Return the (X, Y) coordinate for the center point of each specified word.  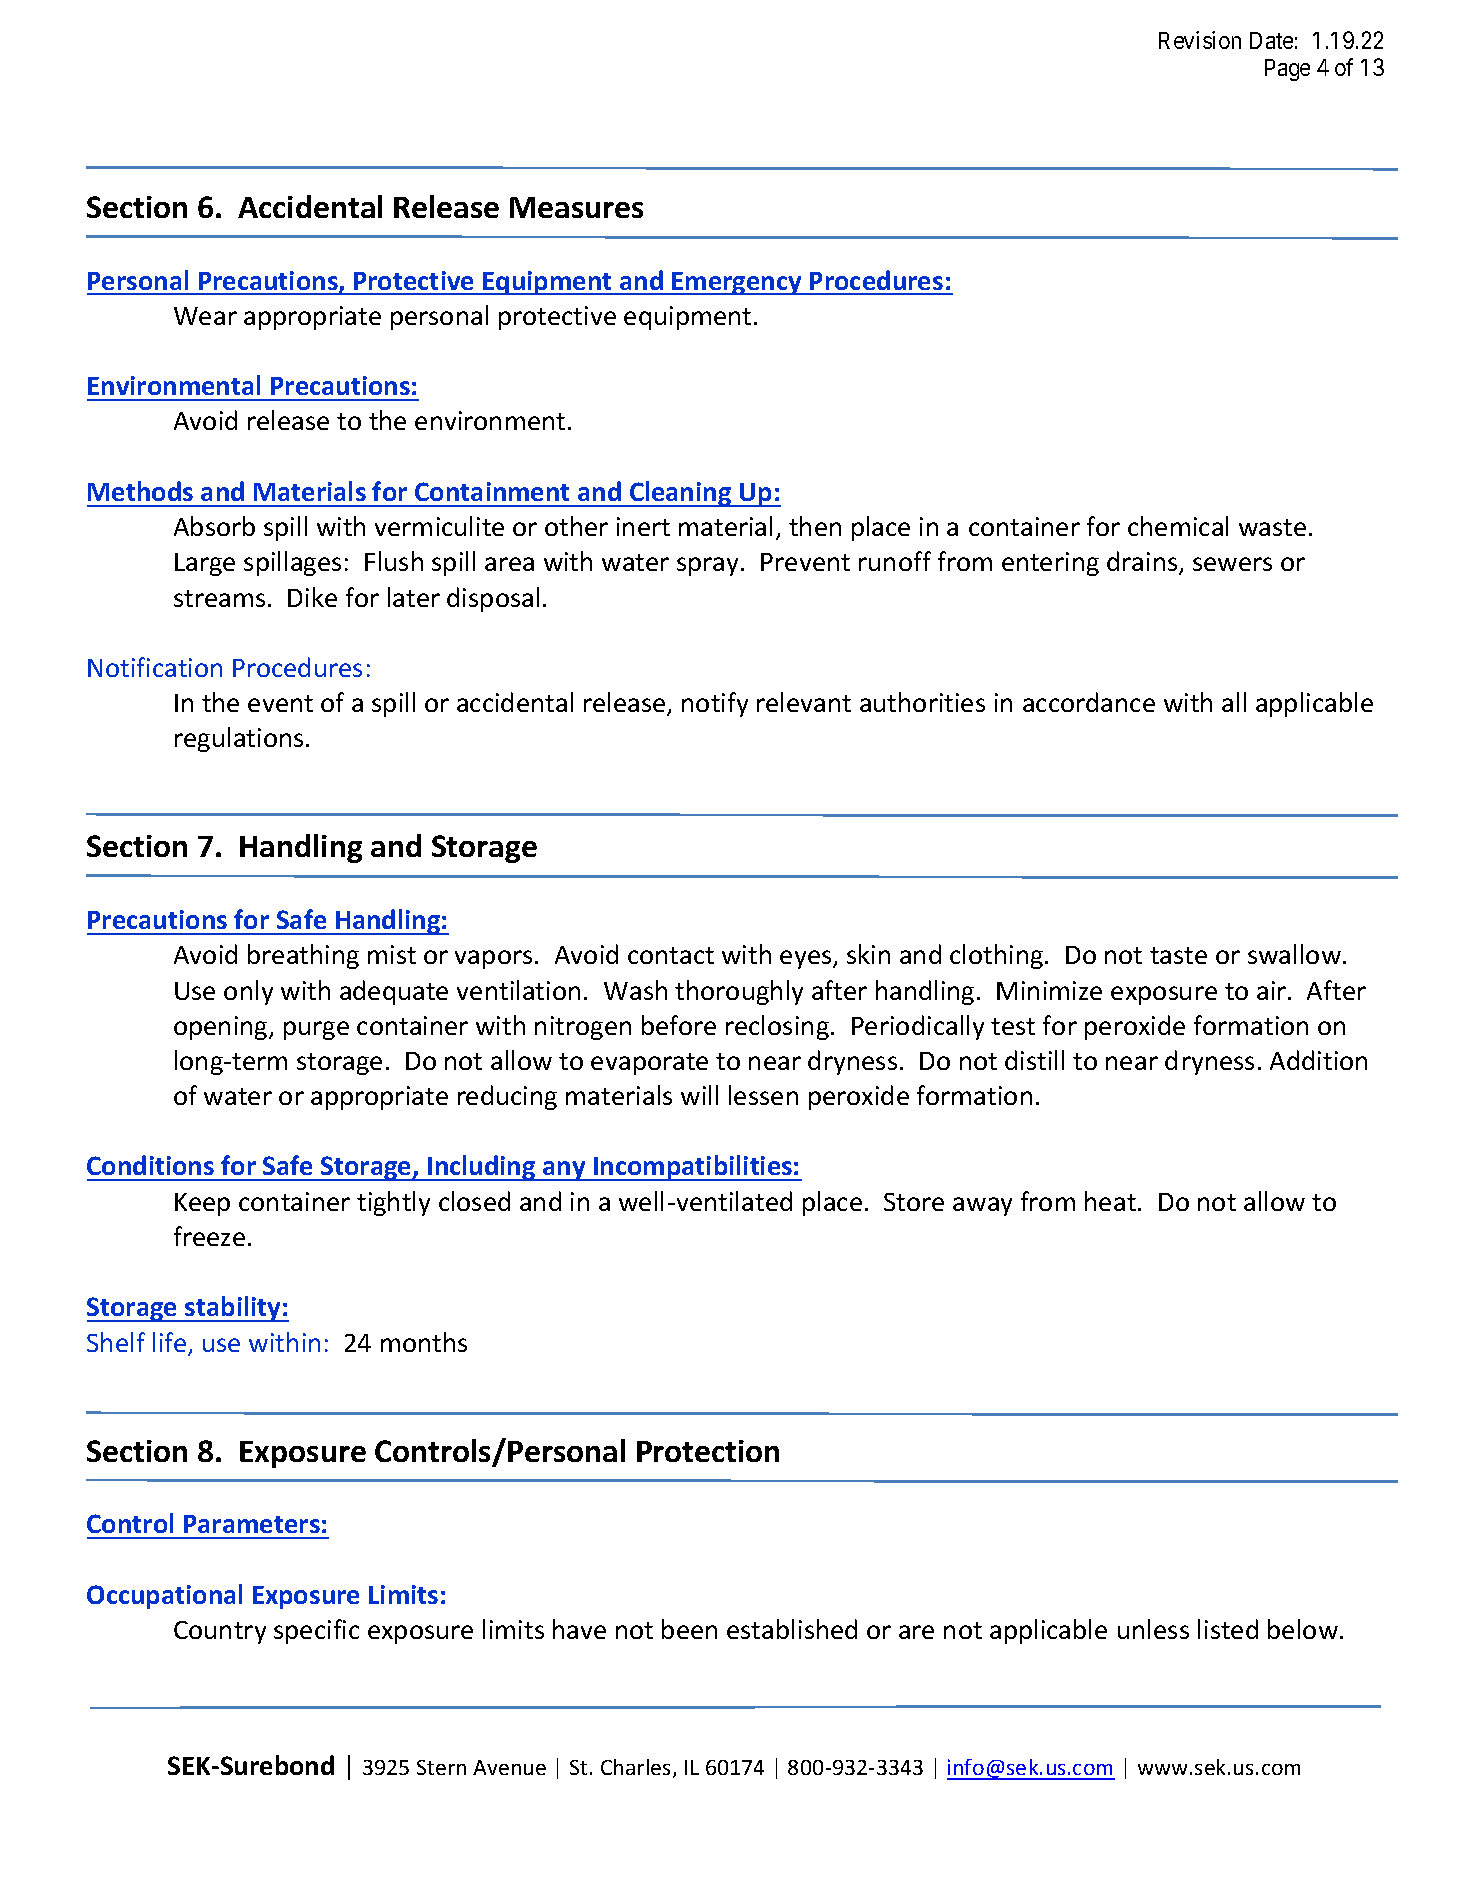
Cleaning (681, 494)
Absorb (214, 526)
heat (1110, 1201)
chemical (1178, 526)
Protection (708, 1451)
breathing (303, 956)
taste (1178, 955)
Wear (205, 316)
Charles (637, 1768)
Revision (1200, 40)
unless (1153, 1629)
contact (671, 955)
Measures (576, 207)
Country (220, 1632)
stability (233, 1309)
